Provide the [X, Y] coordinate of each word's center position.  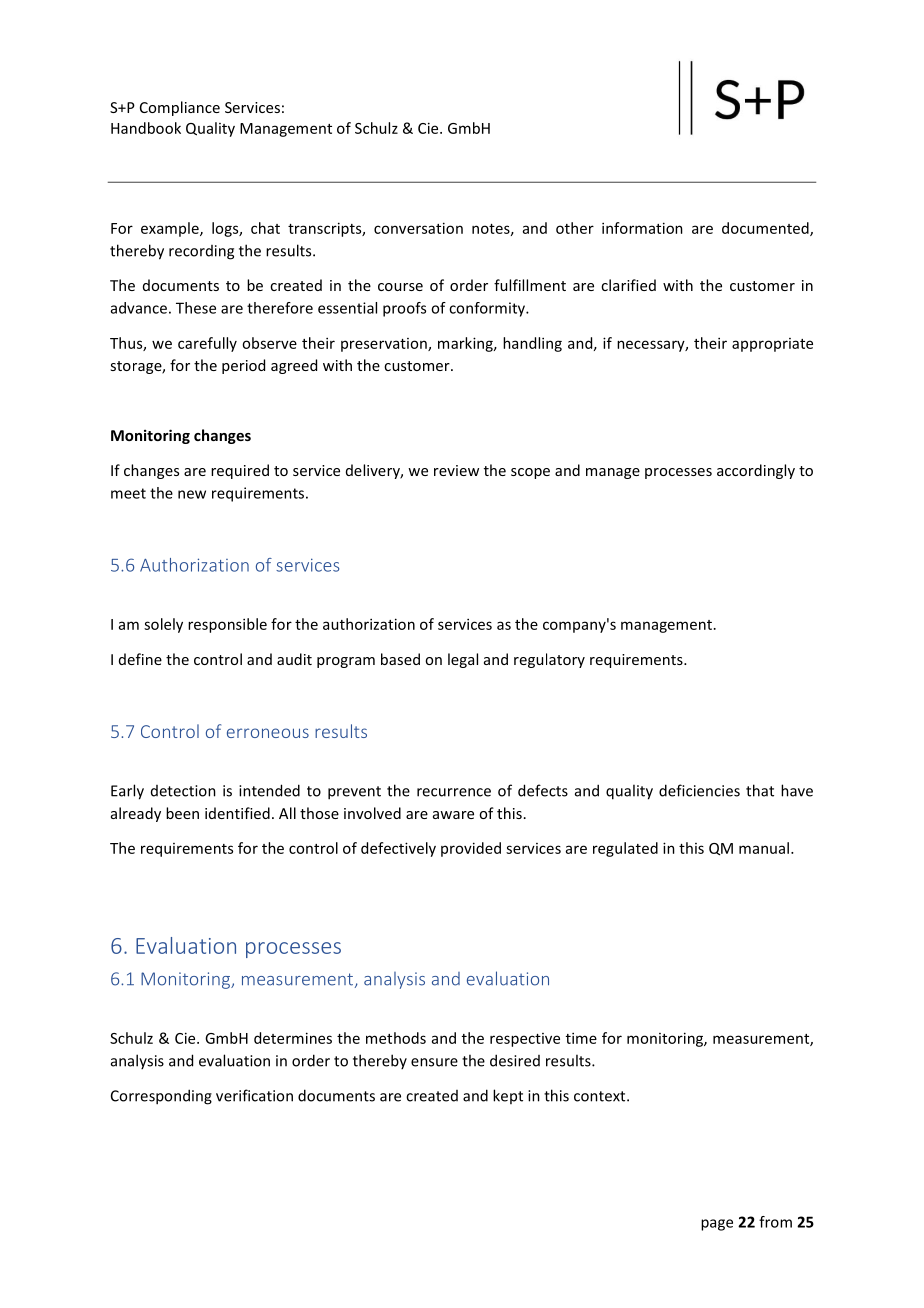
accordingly [756, 471]
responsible [227, 625]
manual [764, 848]
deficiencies [699, 790]
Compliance [180, 108]
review [456, 470]
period [243, 366]
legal [463, 660]
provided [471, 849]
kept [508, 1096]
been [182, 813]
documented [766, 229]
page [717, 1225]
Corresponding [161, 1097]
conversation [418, 228]
